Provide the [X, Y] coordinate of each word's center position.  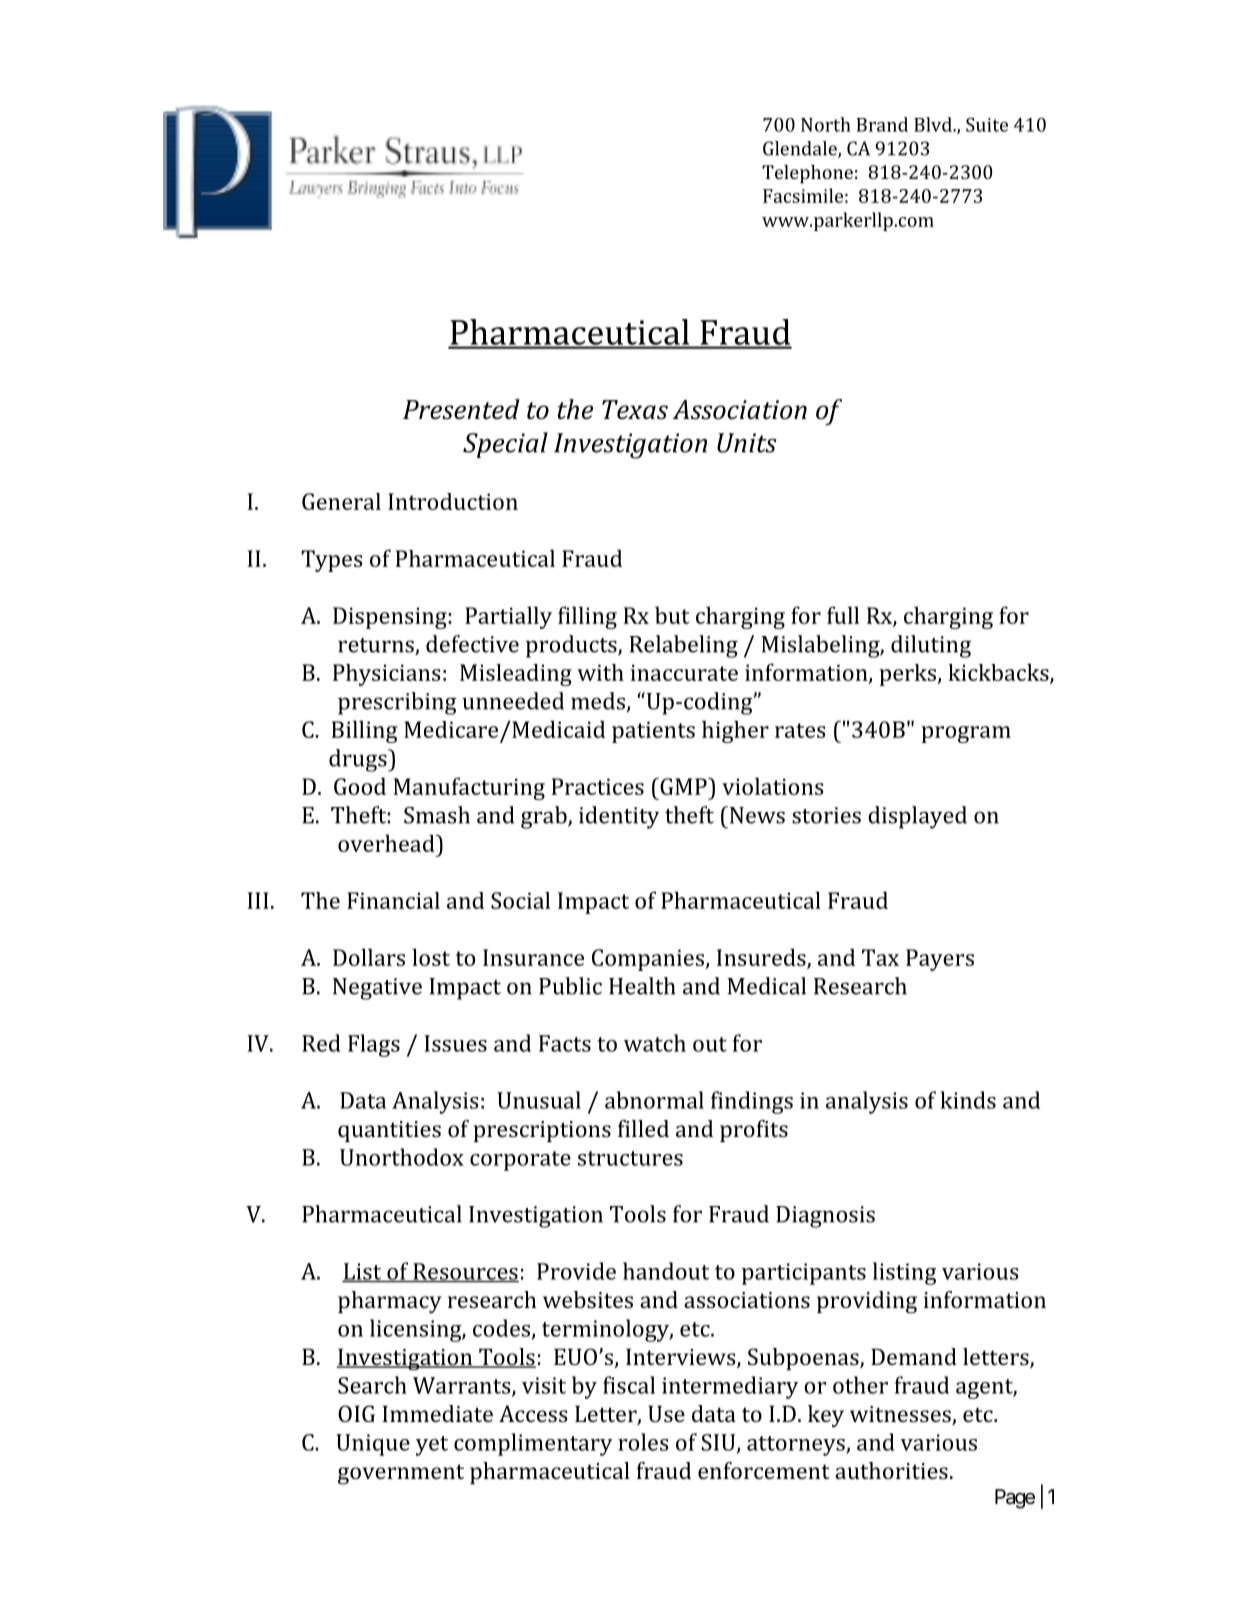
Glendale [801, 149]
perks [909, 675]
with [600, 672]
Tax [880, 957]
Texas [635, 410]
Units [747, 443]
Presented [461, 409]
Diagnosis [825, 1217]
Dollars [369, 957]
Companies [649, 960]
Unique [373, 1445]
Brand [882, 124]
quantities [389, 1131]
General [341, 501]
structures [630, 1158]
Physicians [387, 675]
